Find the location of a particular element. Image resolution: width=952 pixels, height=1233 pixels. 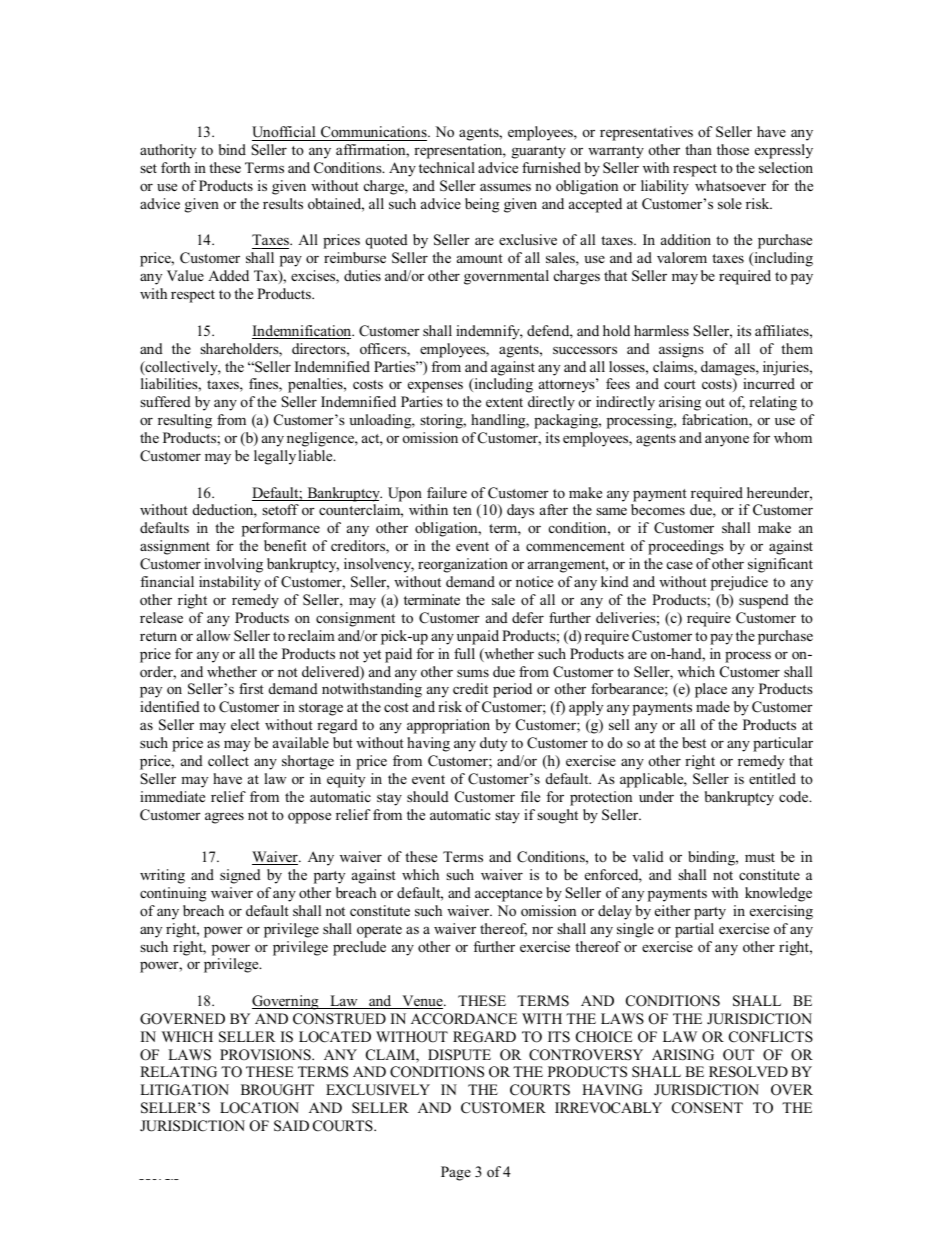

anyone is located at coordinates (727, 441).
